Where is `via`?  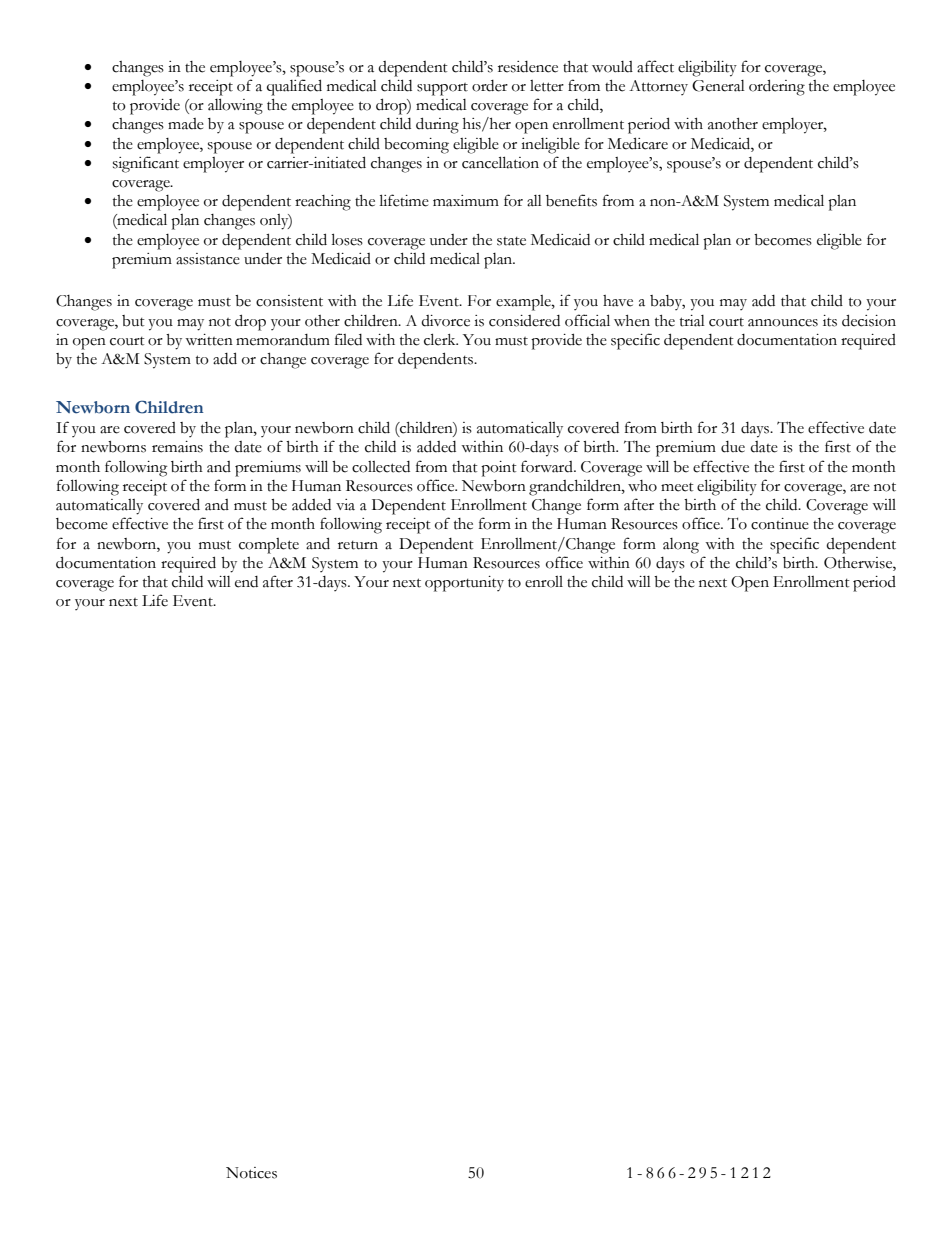
via is located at coordinates (345, 505).
